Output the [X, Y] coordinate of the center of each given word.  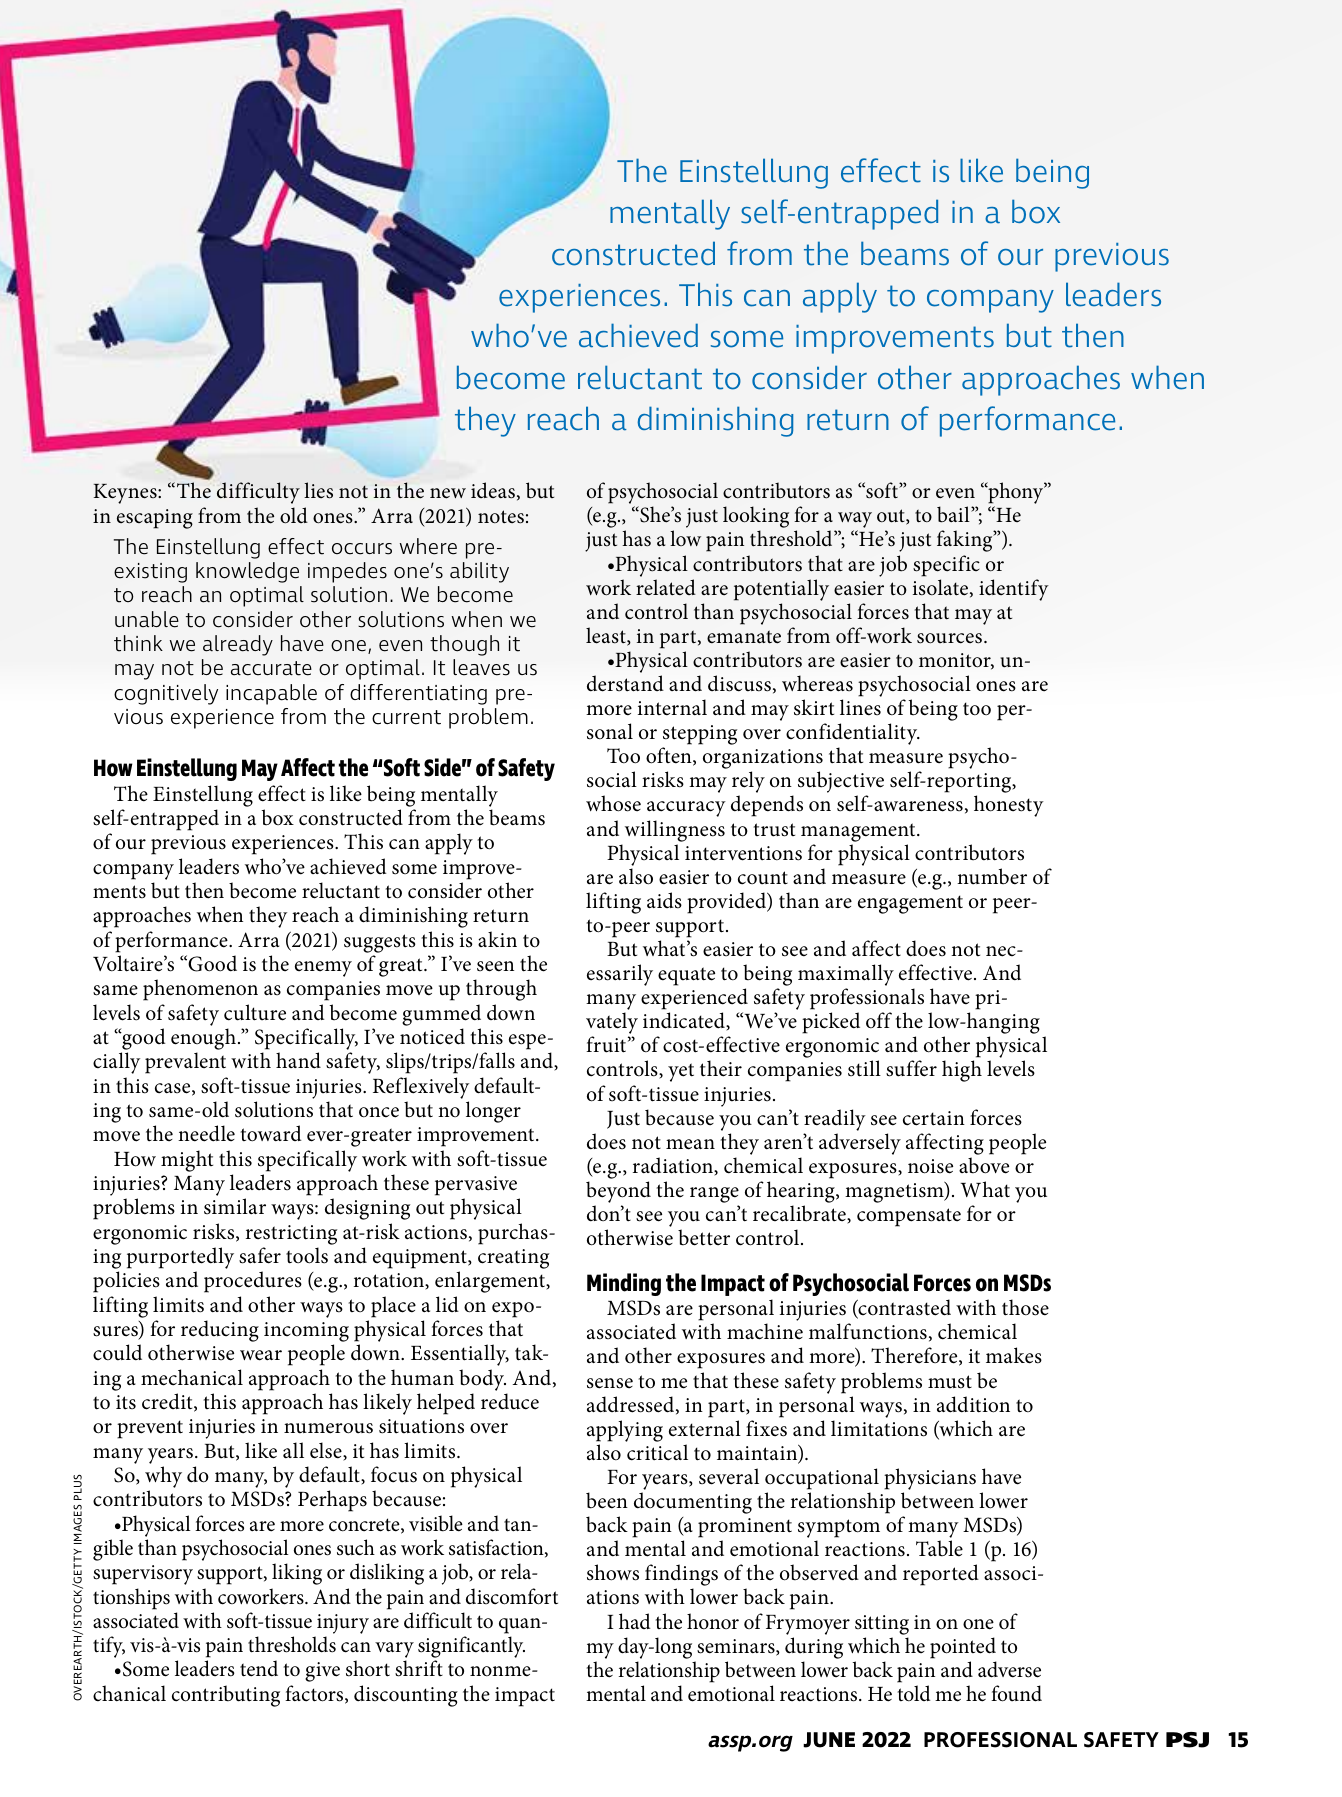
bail [954, 514]
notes [501, 517]
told [914, 1693]
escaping [155, 519]
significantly [471, 1648]
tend [259, 1668]
